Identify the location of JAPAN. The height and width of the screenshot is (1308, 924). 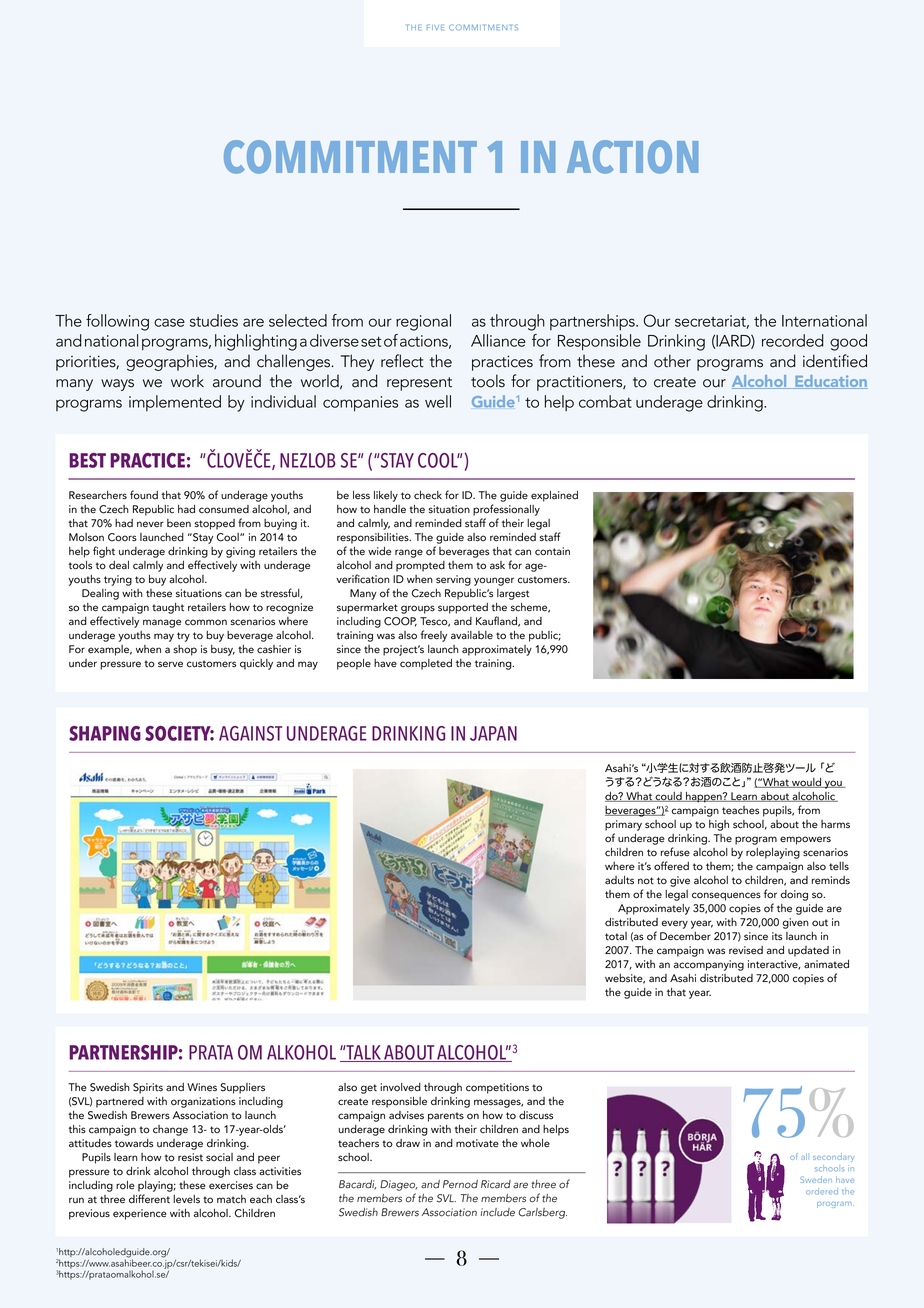
(493, 733).
